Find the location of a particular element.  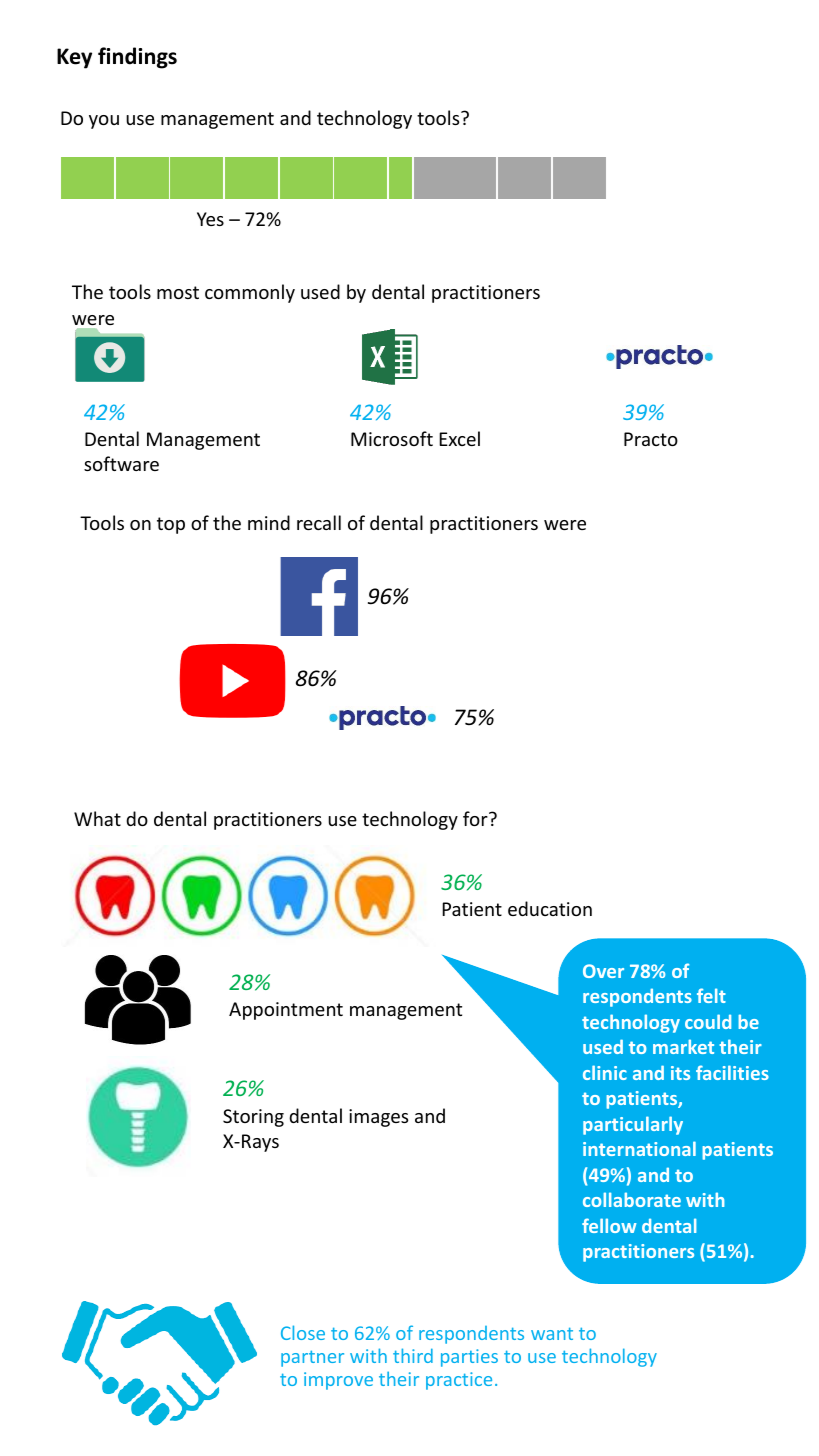

want is located at coordinates (552, 1333).
